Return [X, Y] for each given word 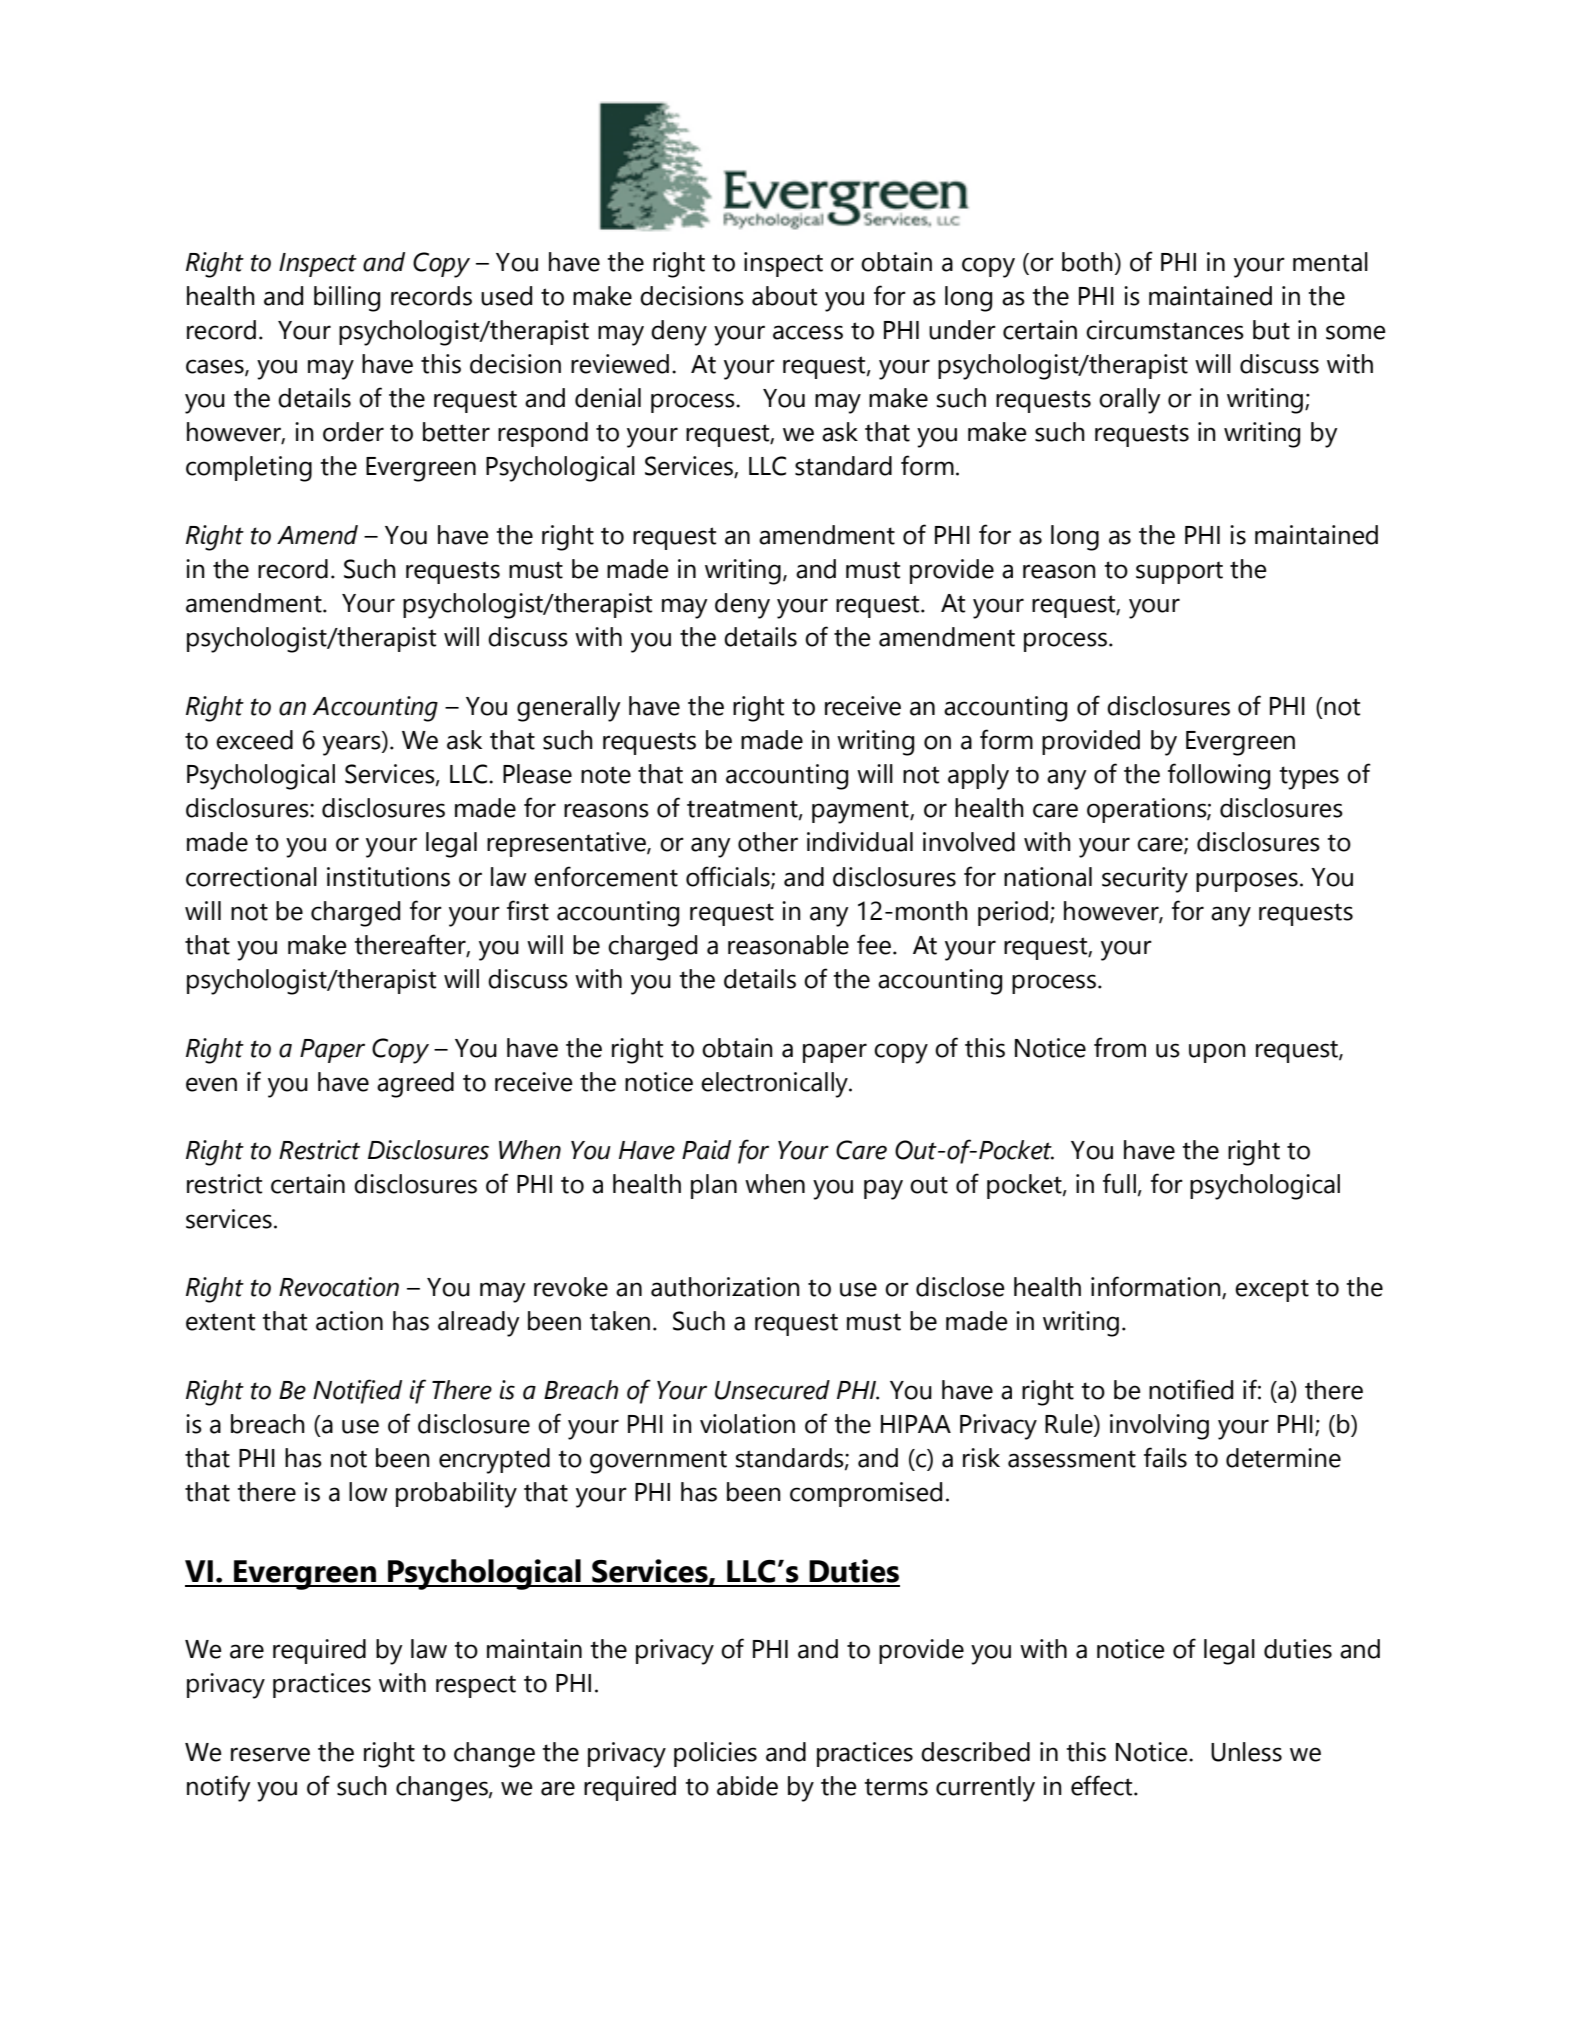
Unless [1246, 1752]
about [784, 296]
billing [347, 299]
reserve [270, 1754]
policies [715, 1754]
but [1271, 330]
